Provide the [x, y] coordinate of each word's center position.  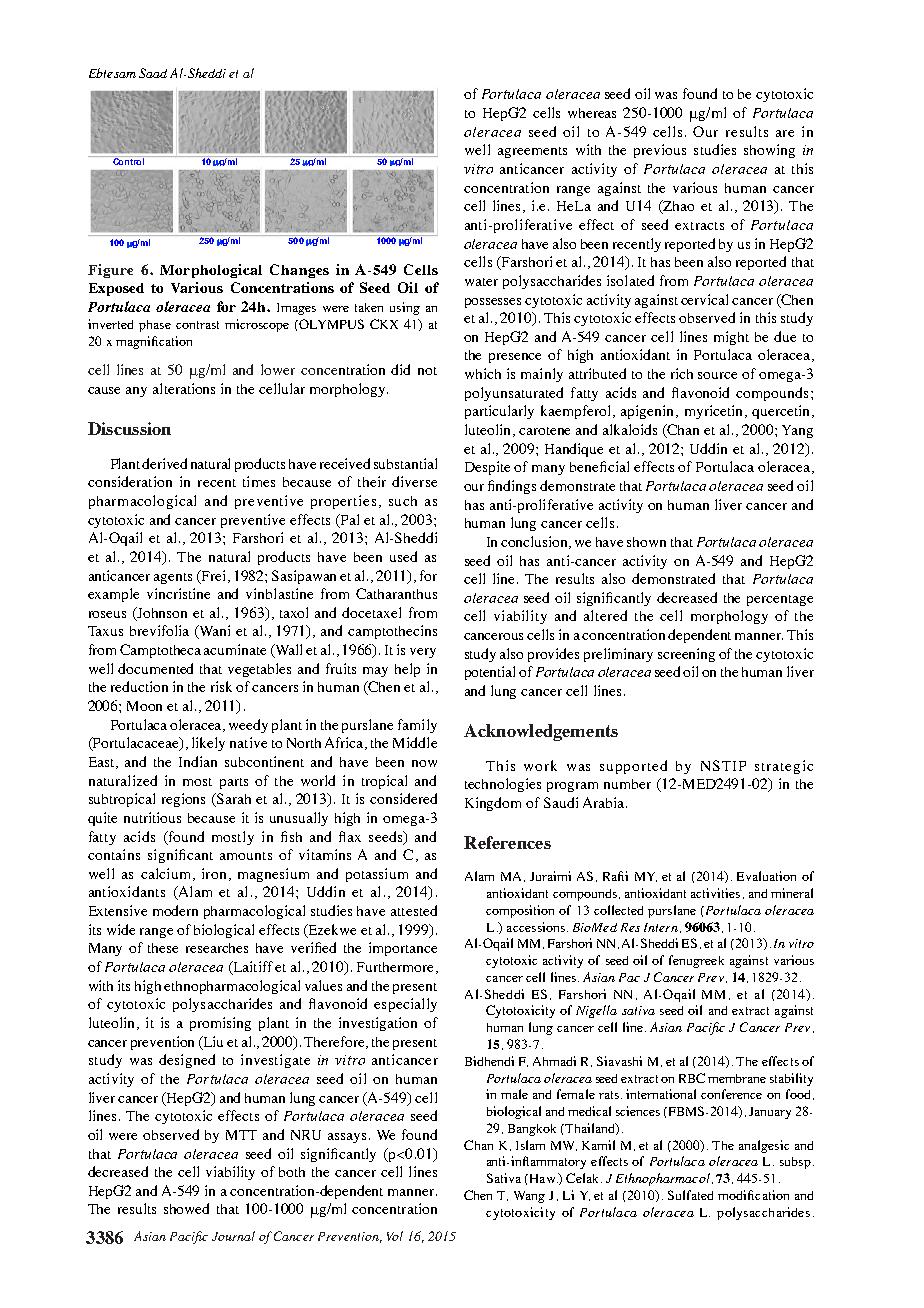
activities [715, 893]
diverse [414, 481]
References [507, 842]
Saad [153, 73]
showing [769, 151]
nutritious [152, 817]
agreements [532, 152]
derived [164, 463]
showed [186, 1208]
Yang [797, 431]
